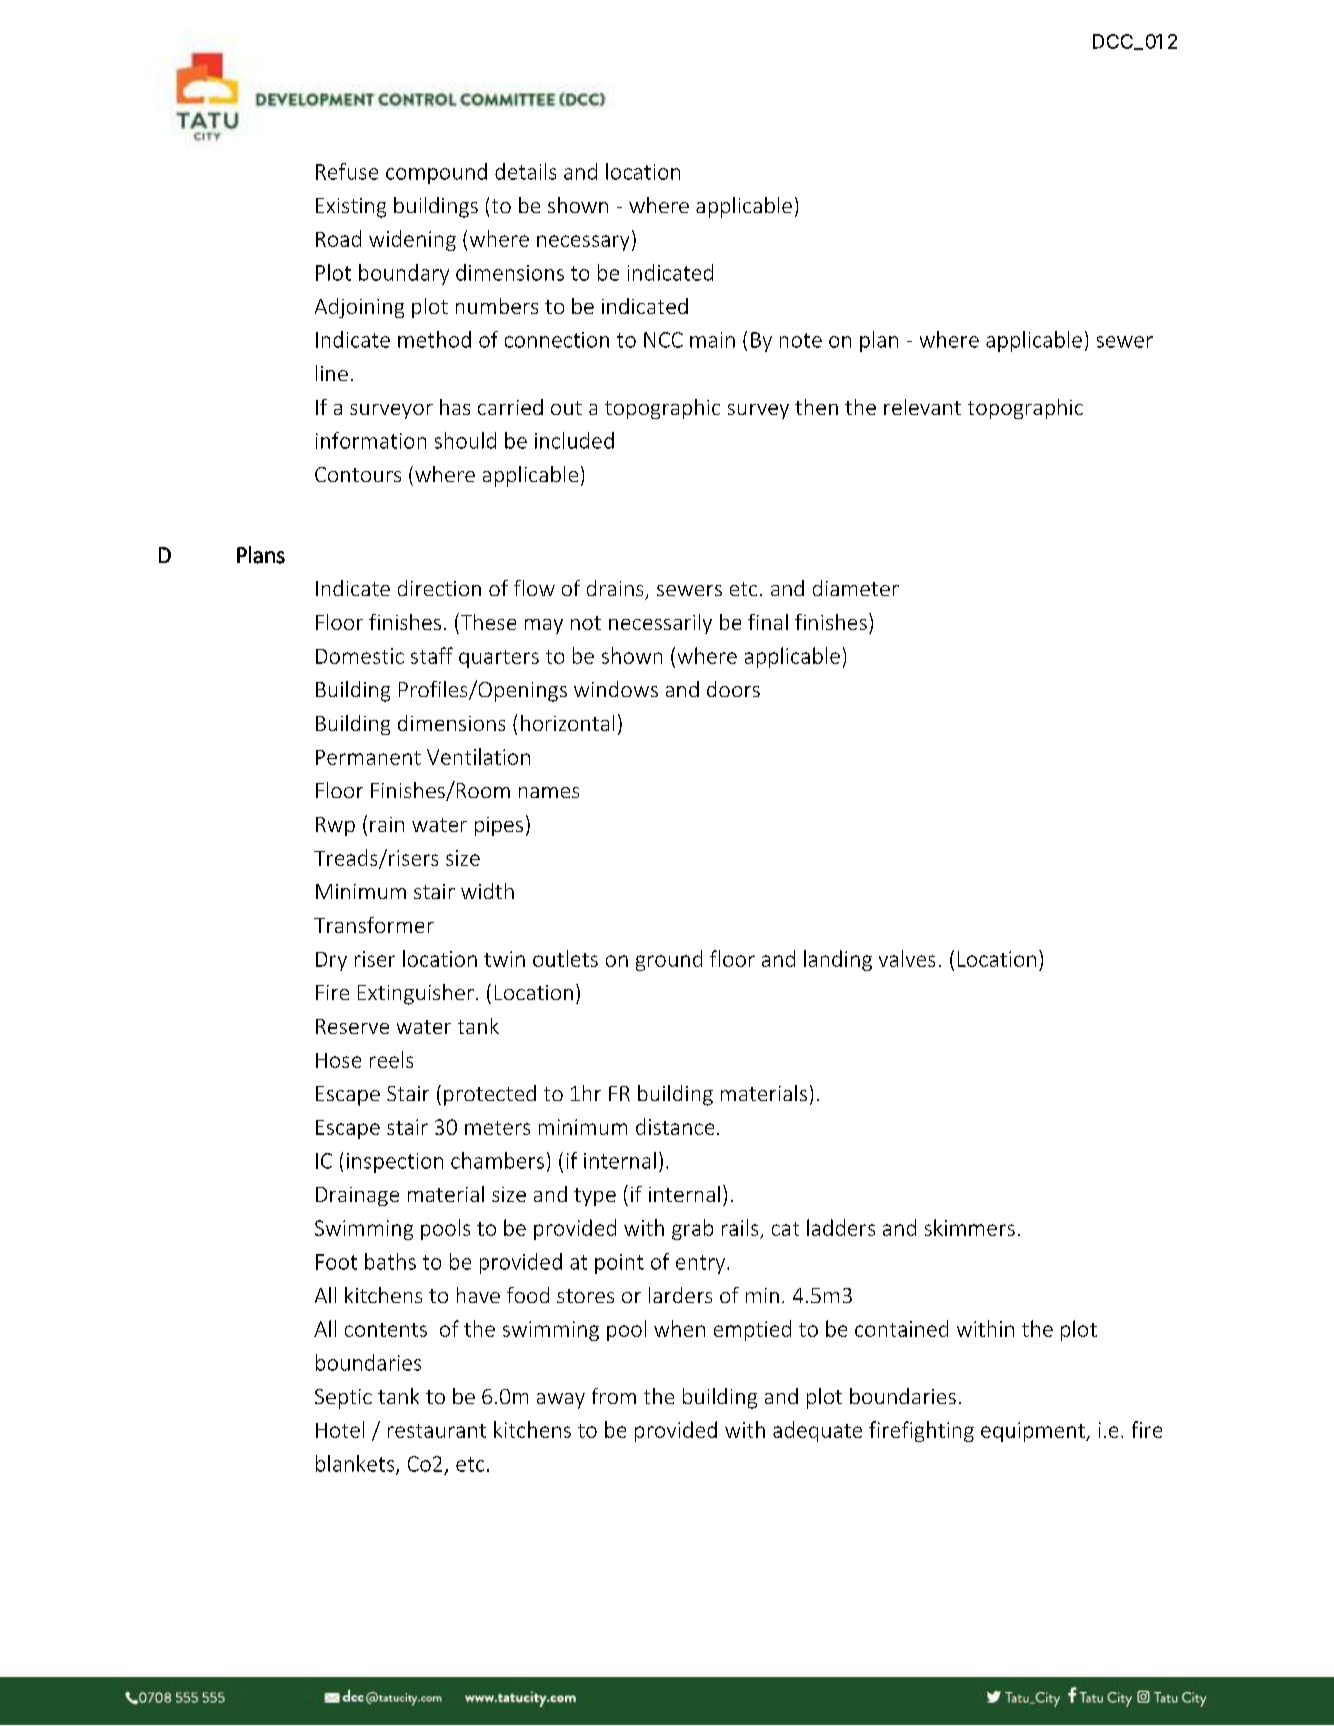  What do you see at coordinates (583, 243) in the document?
I see `necessary` at bounding box center [583, 243].
